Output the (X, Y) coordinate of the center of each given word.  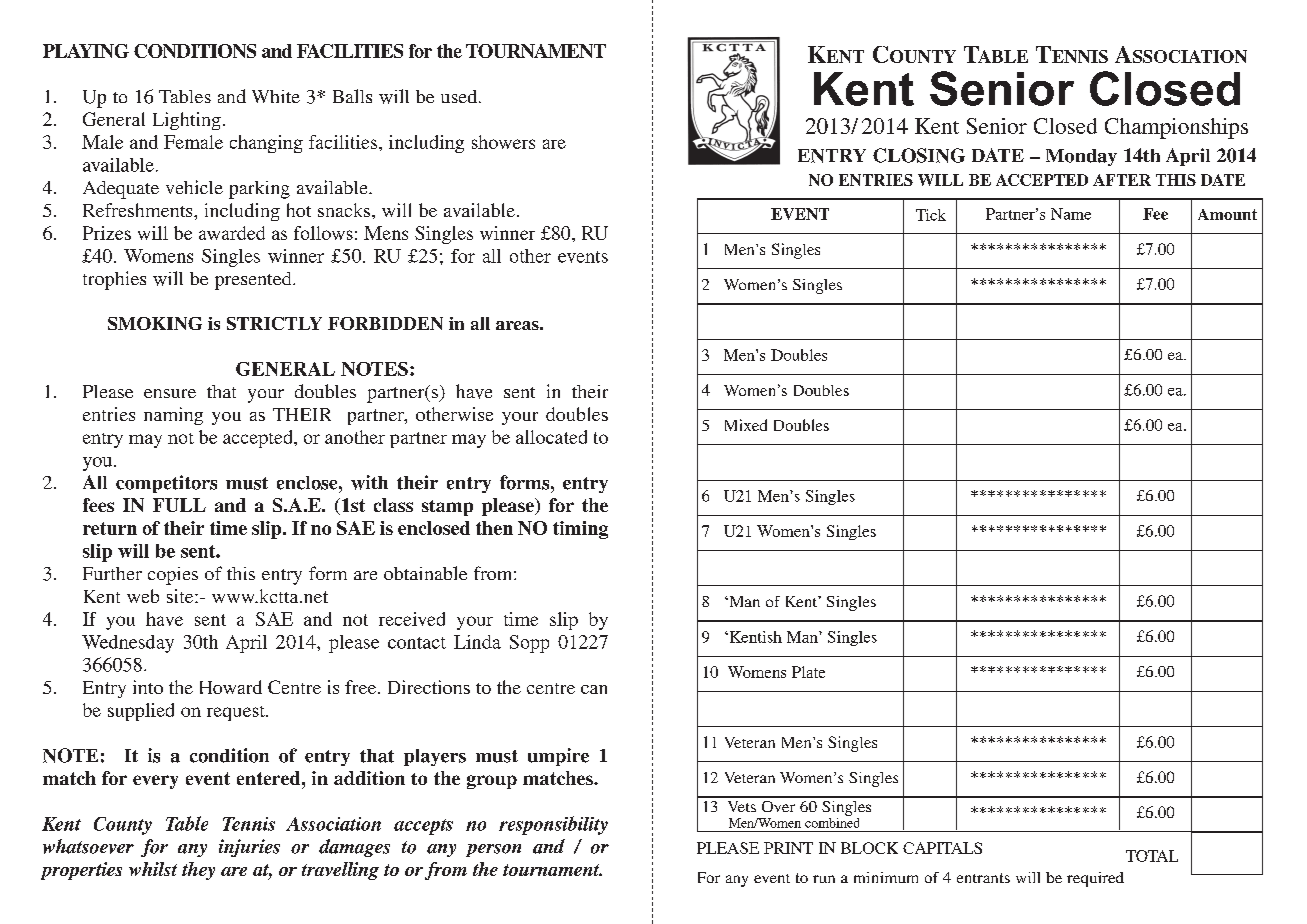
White (276, 96)
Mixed (746, 425)
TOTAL (1152, 856)
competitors (166, 484)
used (460, 96)
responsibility (553, 825)
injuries (249, 848)
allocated (551, 437)
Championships (1176, 128)
